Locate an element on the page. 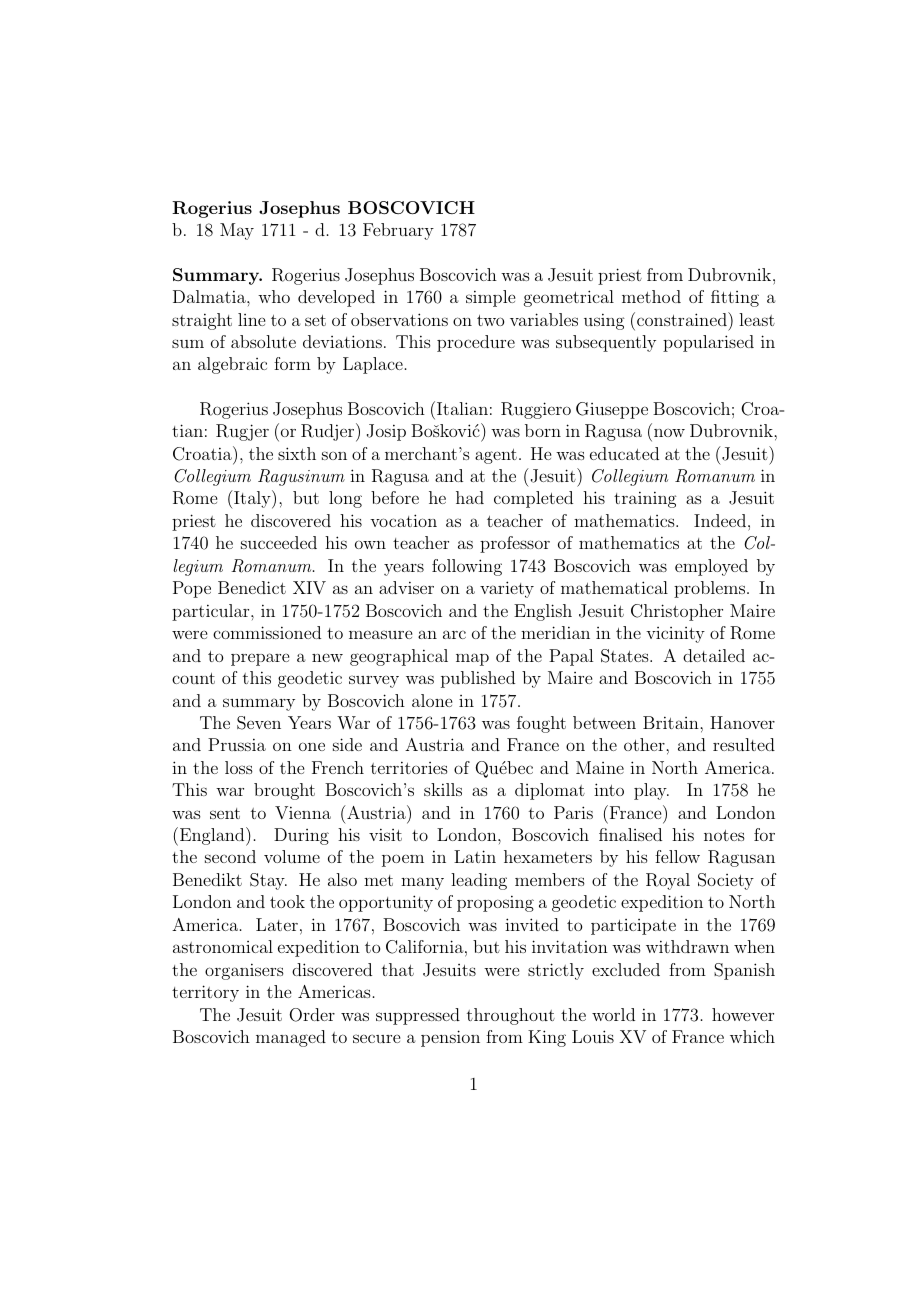 The image size is (924, 1308). method is located at coordinates (651, 296).
